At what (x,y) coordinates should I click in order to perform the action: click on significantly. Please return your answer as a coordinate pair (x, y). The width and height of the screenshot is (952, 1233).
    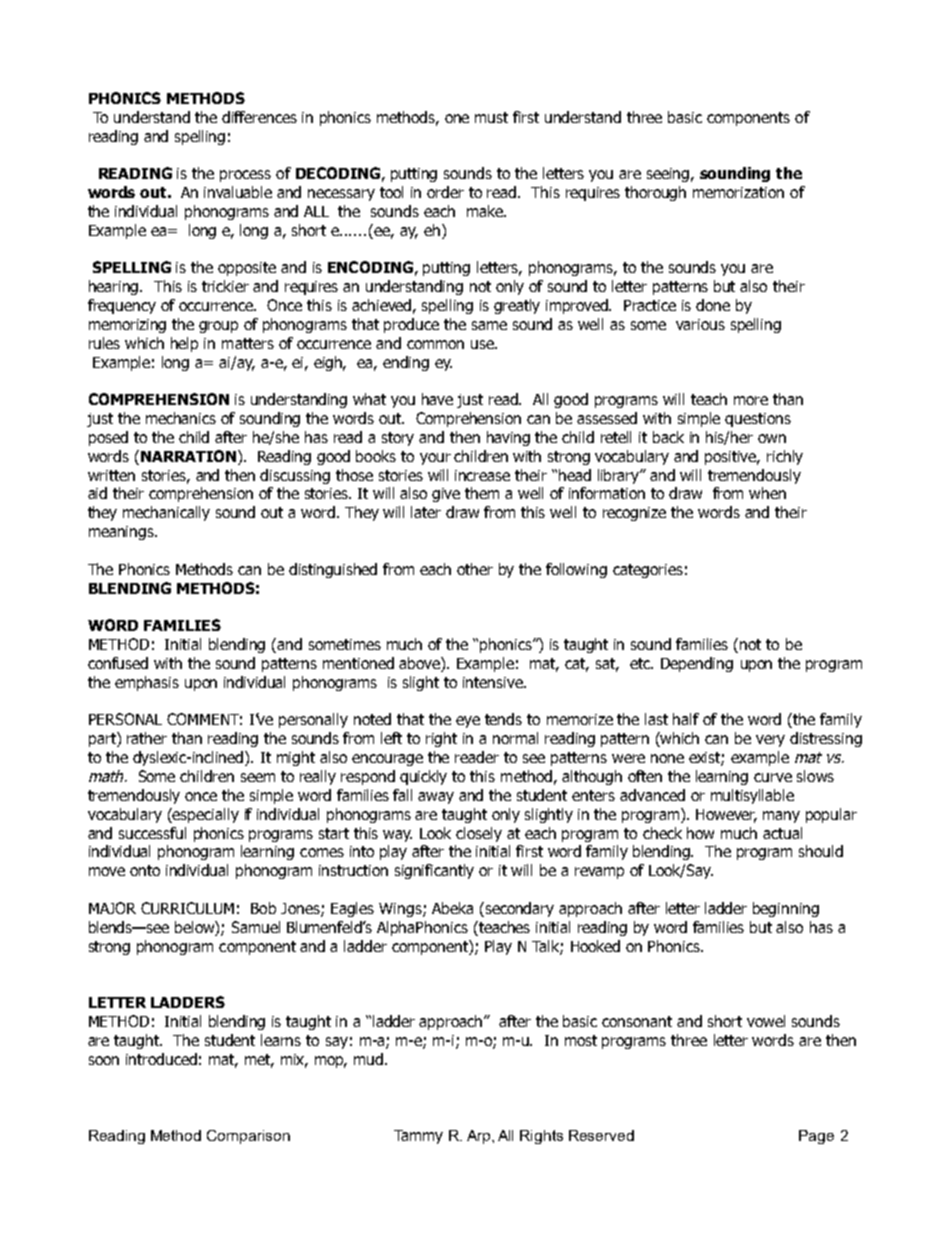
    Looking at the image, I should click on (434, 871).
